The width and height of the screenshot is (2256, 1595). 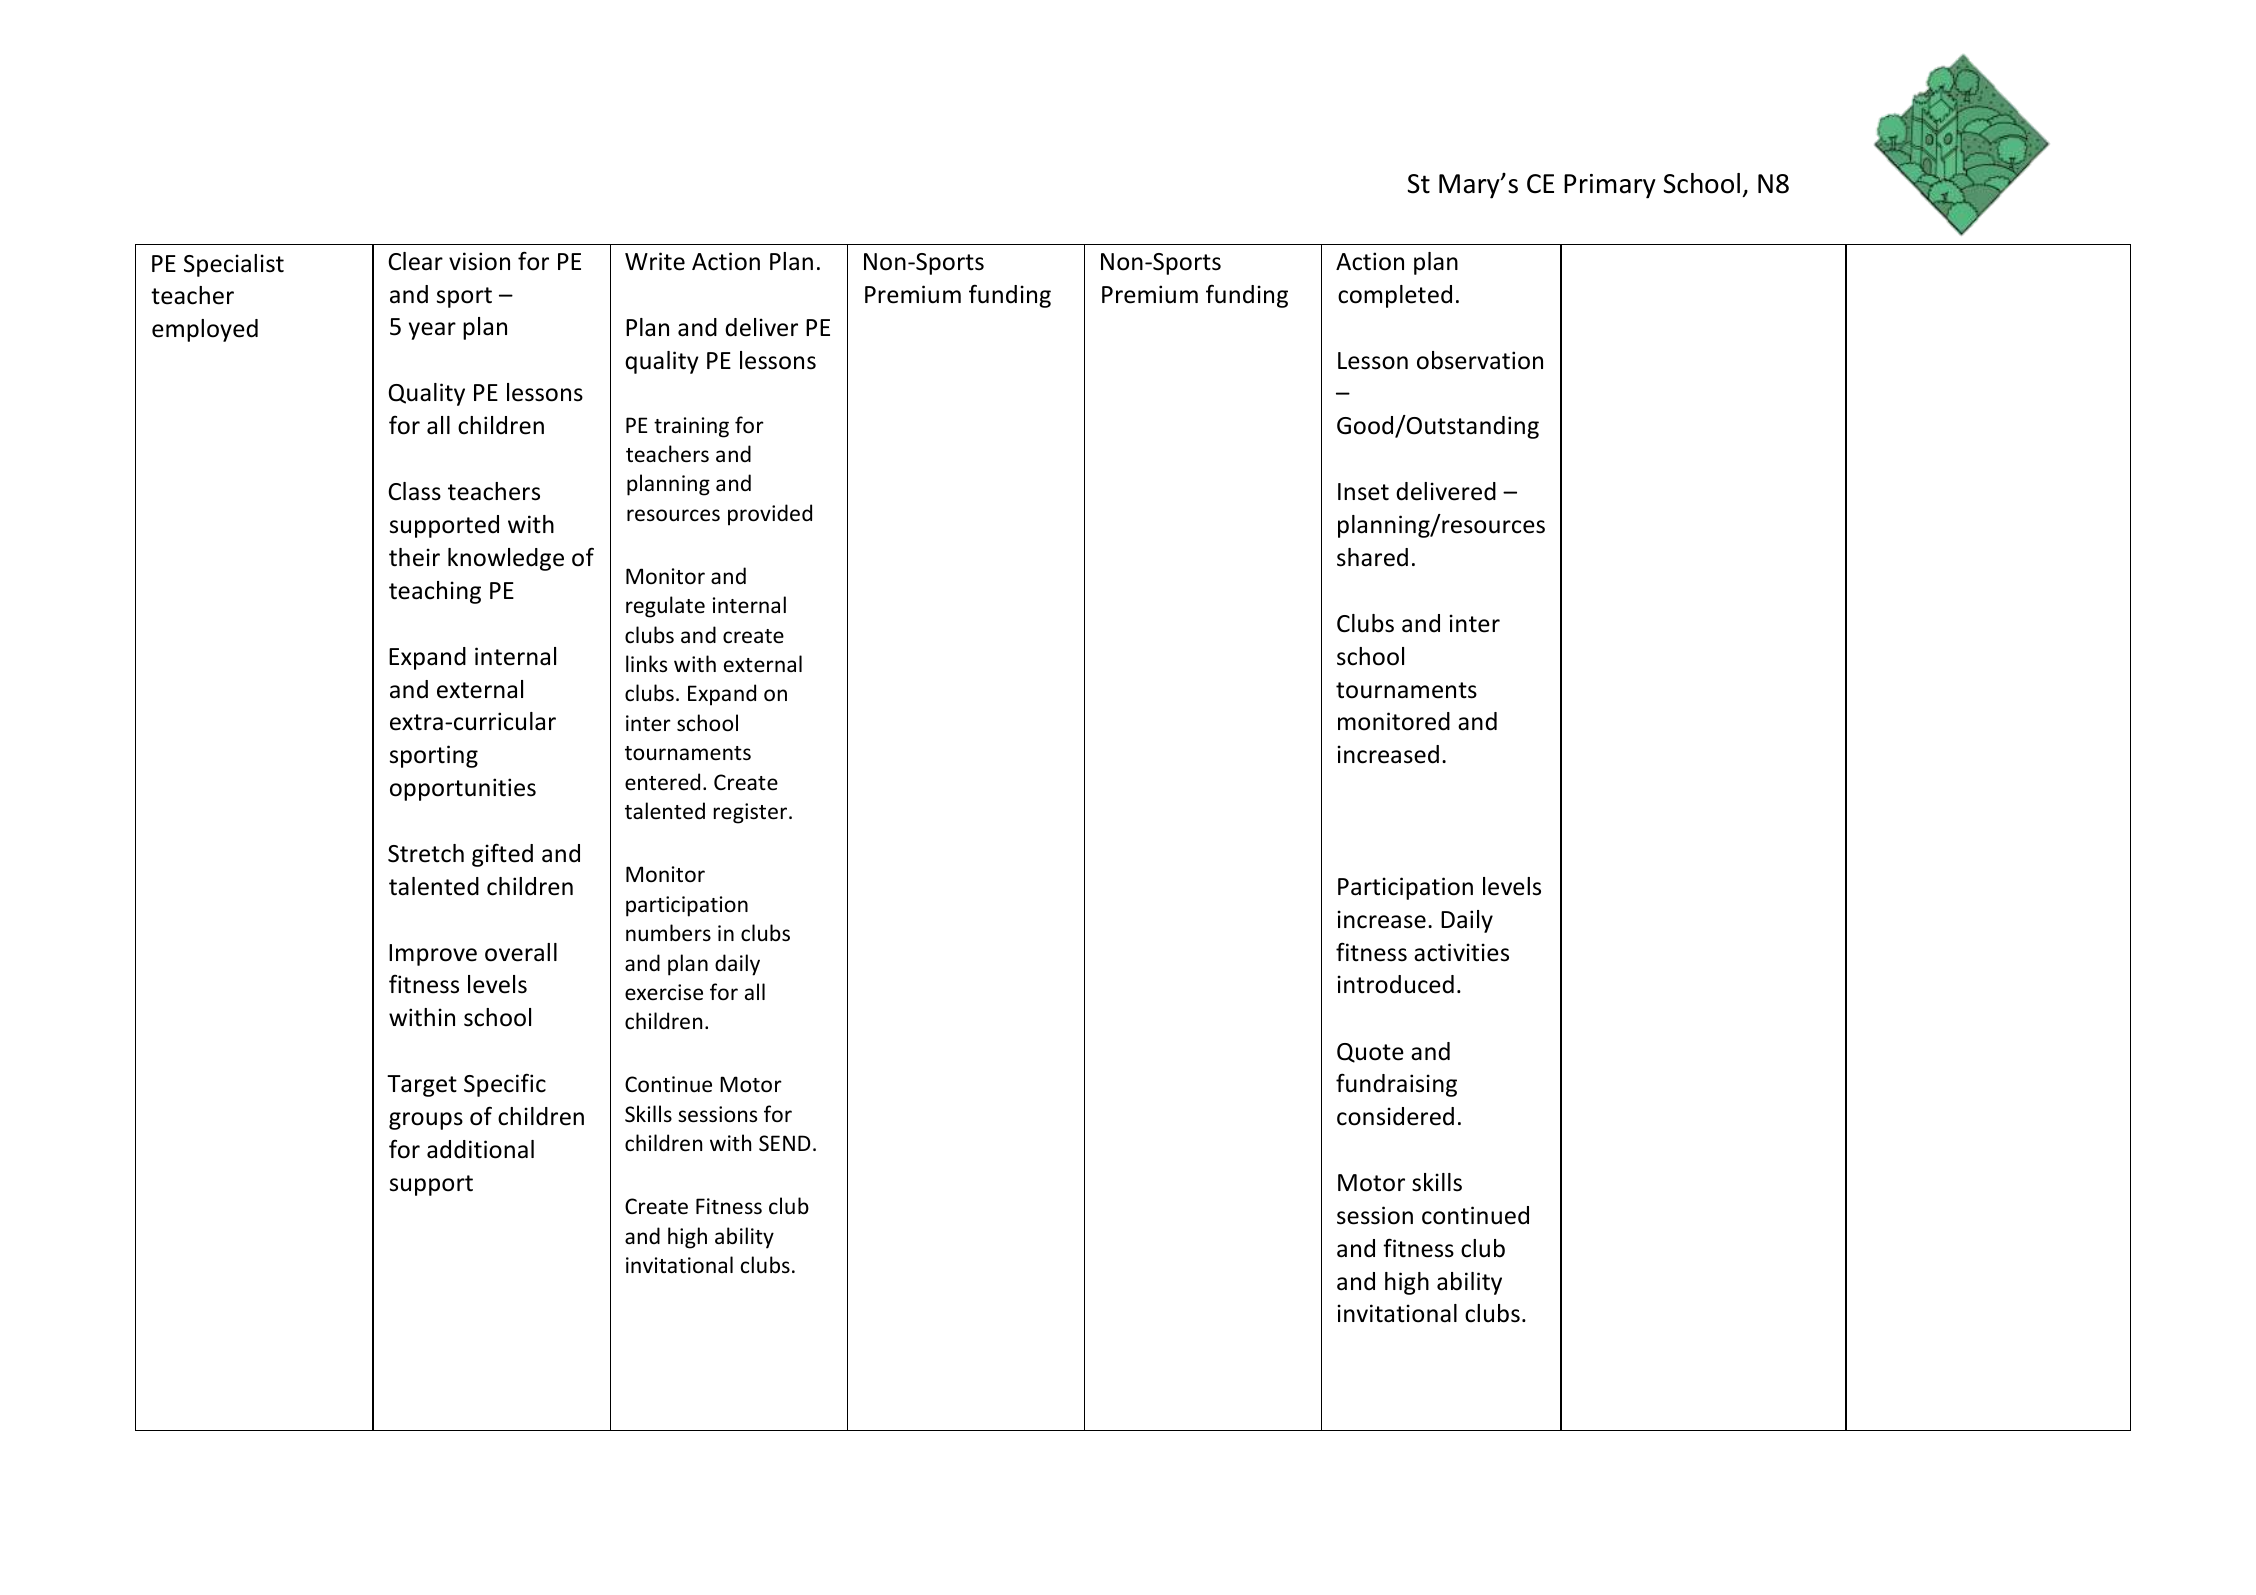 What do you see at coordinates (1461, 952) in the screenshot?
I see `activities` at bounding box center [1461, 952].
